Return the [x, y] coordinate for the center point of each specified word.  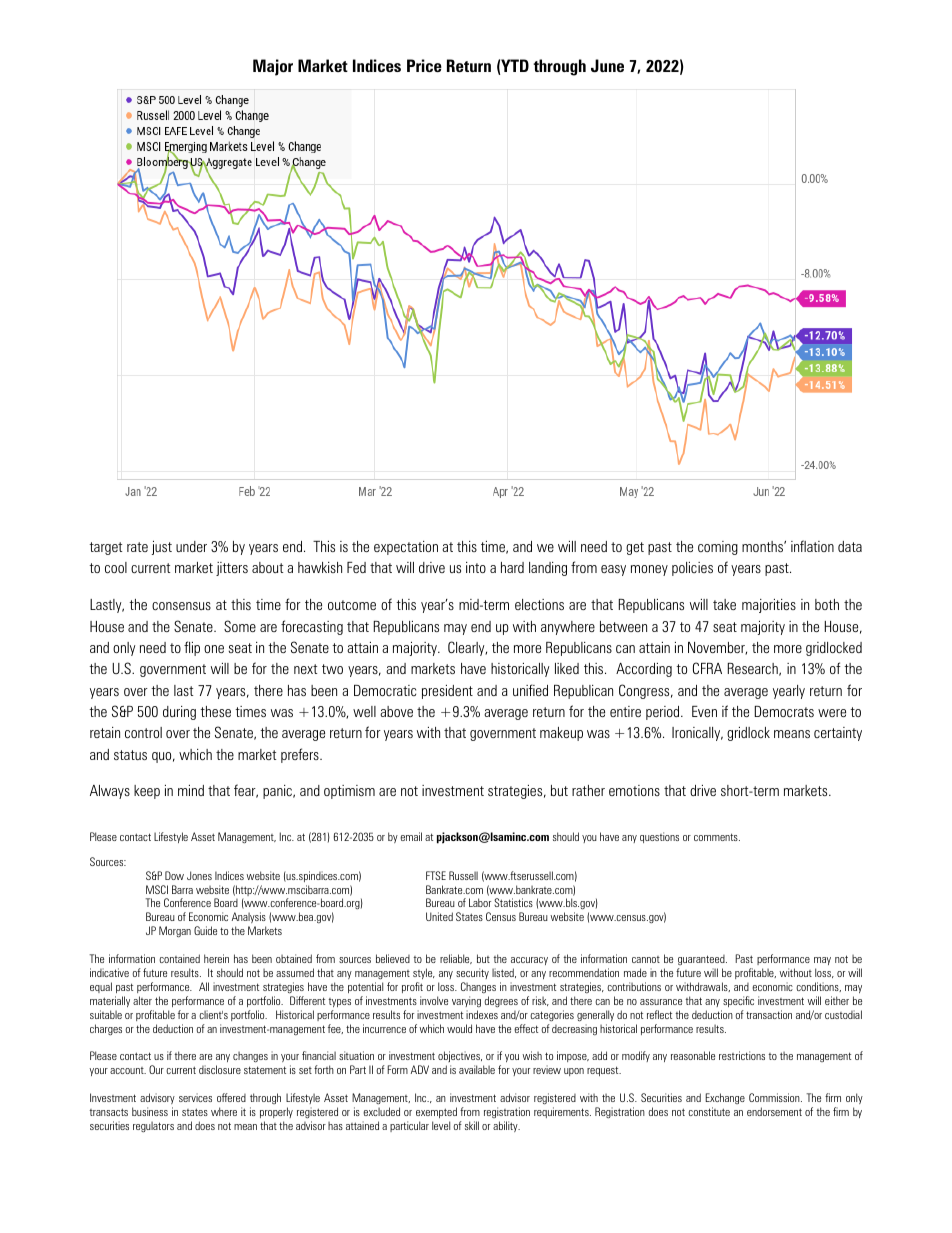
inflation [812, 546]
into [476, 567]
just [162, 548]
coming [718, 548]
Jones [199, 875]
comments [717, 837]
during [179, 713]
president [447, 692]
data [850, 546]
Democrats [784, 711]
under [191, 546]
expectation [406, 548]
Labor [480, 902]
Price [424, 65]
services [195, 1097]
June [607, 65]
